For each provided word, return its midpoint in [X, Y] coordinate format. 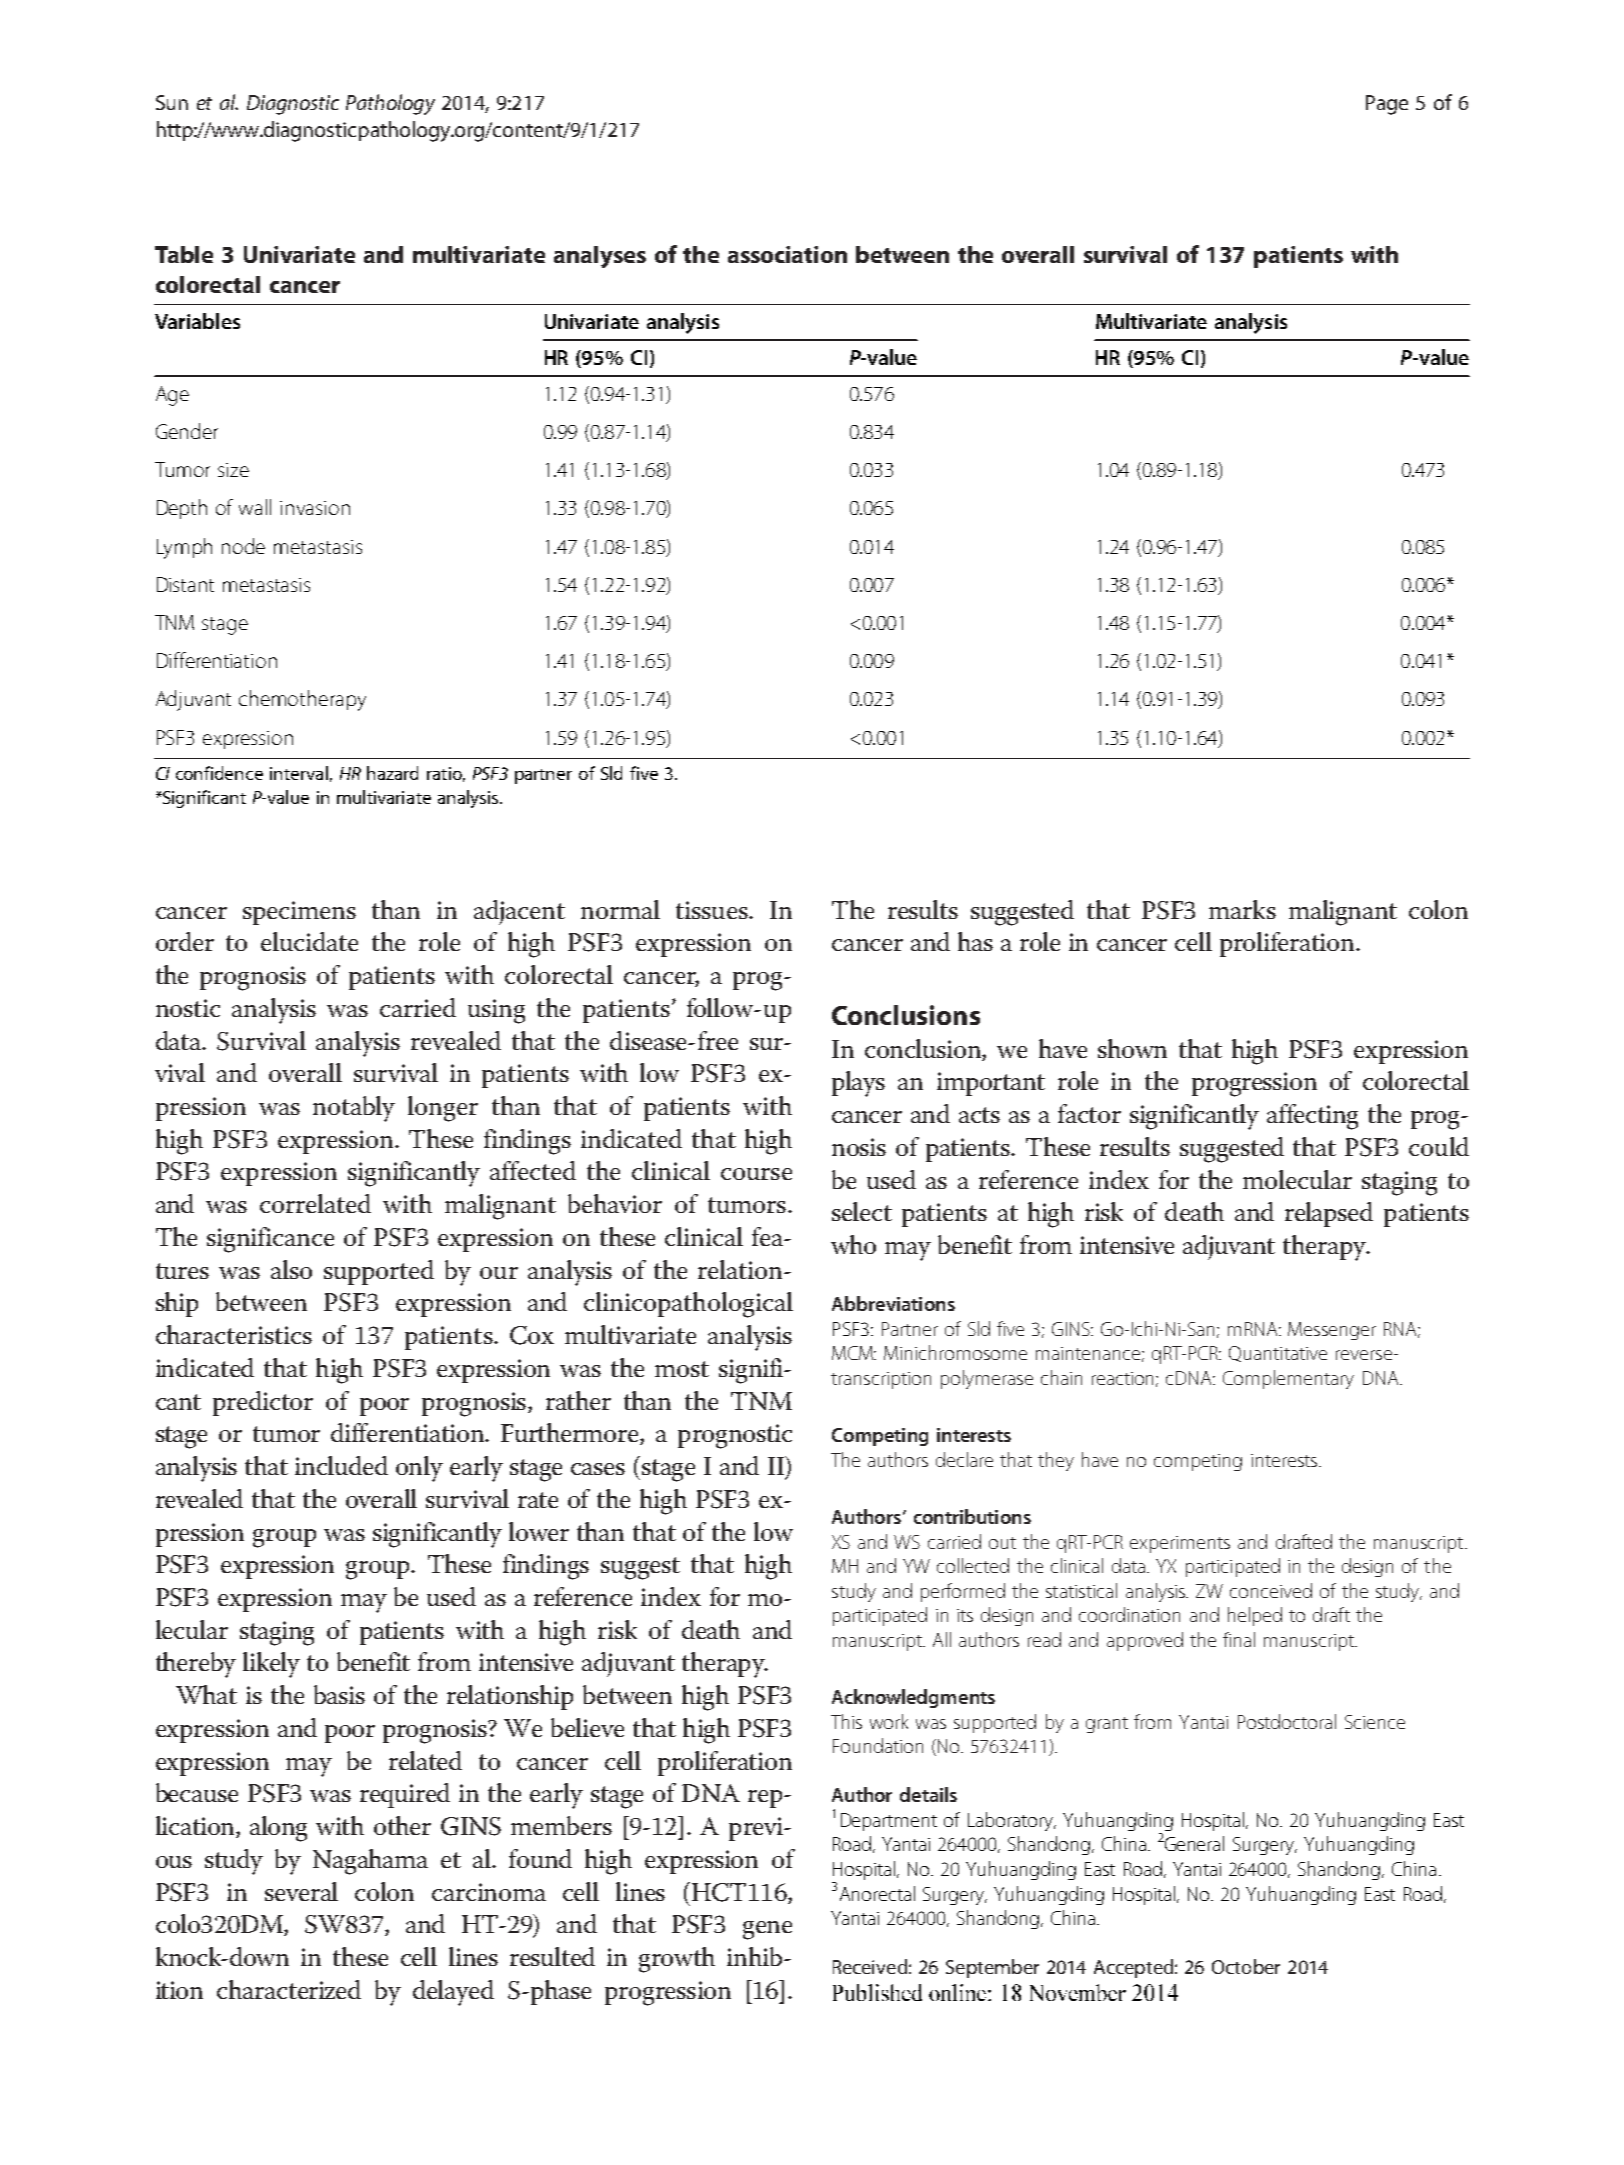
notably [354, 1109]
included [341, 1465]
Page [1387, 105]
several [301, 1891]
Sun [172, 102]
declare [964, 1459]
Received [870, 1966]
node [243, 546]
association [787, 254]
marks [1242, 909]
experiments [1180, 1544]
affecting [1312, 1117]
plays [858, 1084]
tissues [713, 910]
